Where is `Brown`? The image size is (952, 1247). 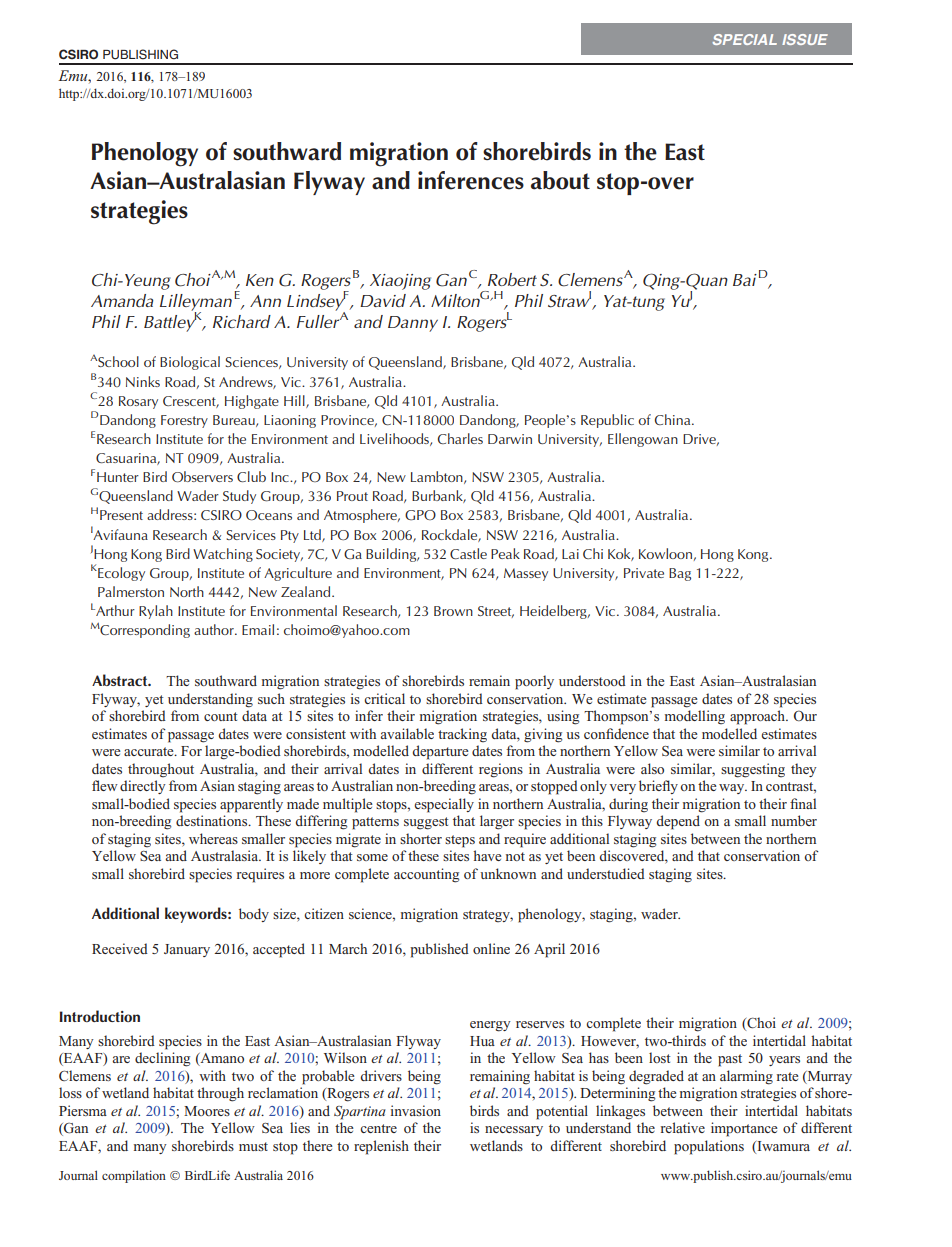 Brown is located at coordinates (453, 611).
